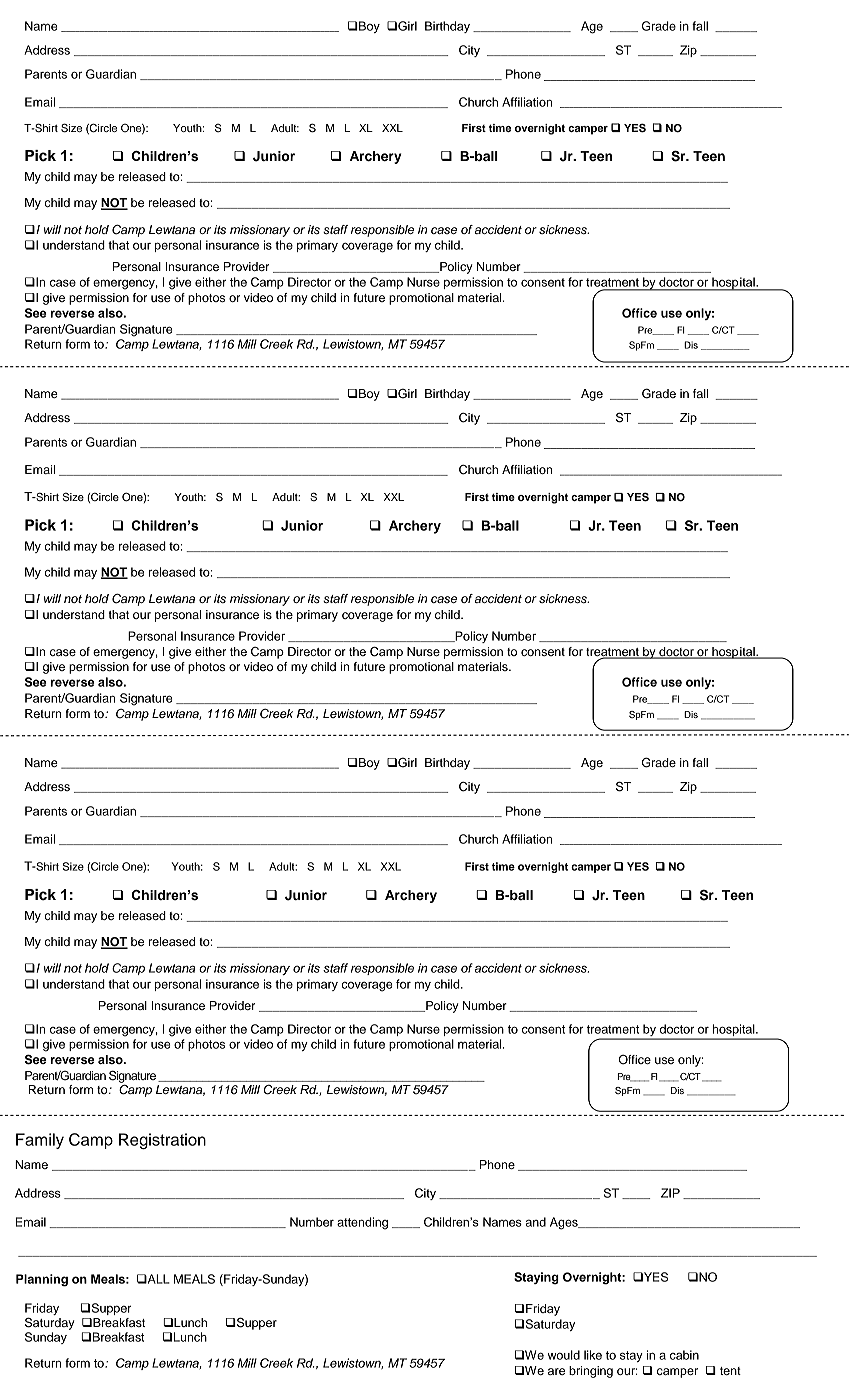 This screenshot has width=849, height=1400. I want to click on tent, so click(730, 1371).
